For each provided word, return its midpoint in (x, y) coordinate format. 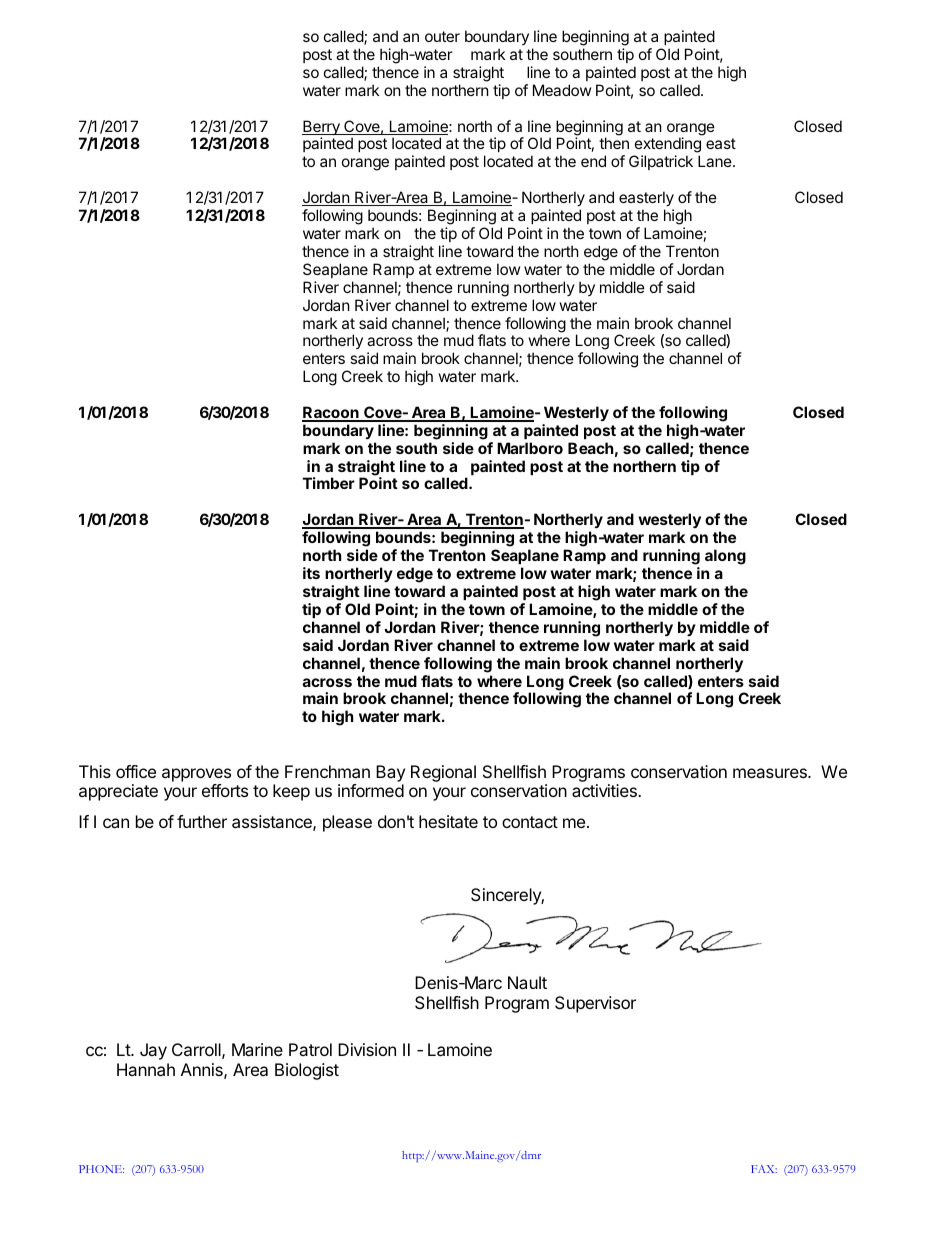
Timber (329, 483)
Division (367, 1049)
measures (771, 773)
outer (442, 36)
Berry (322, 129)
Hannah (146, 1069)
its (311, 573)
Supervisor (595, 1004)
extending (667, 146)
